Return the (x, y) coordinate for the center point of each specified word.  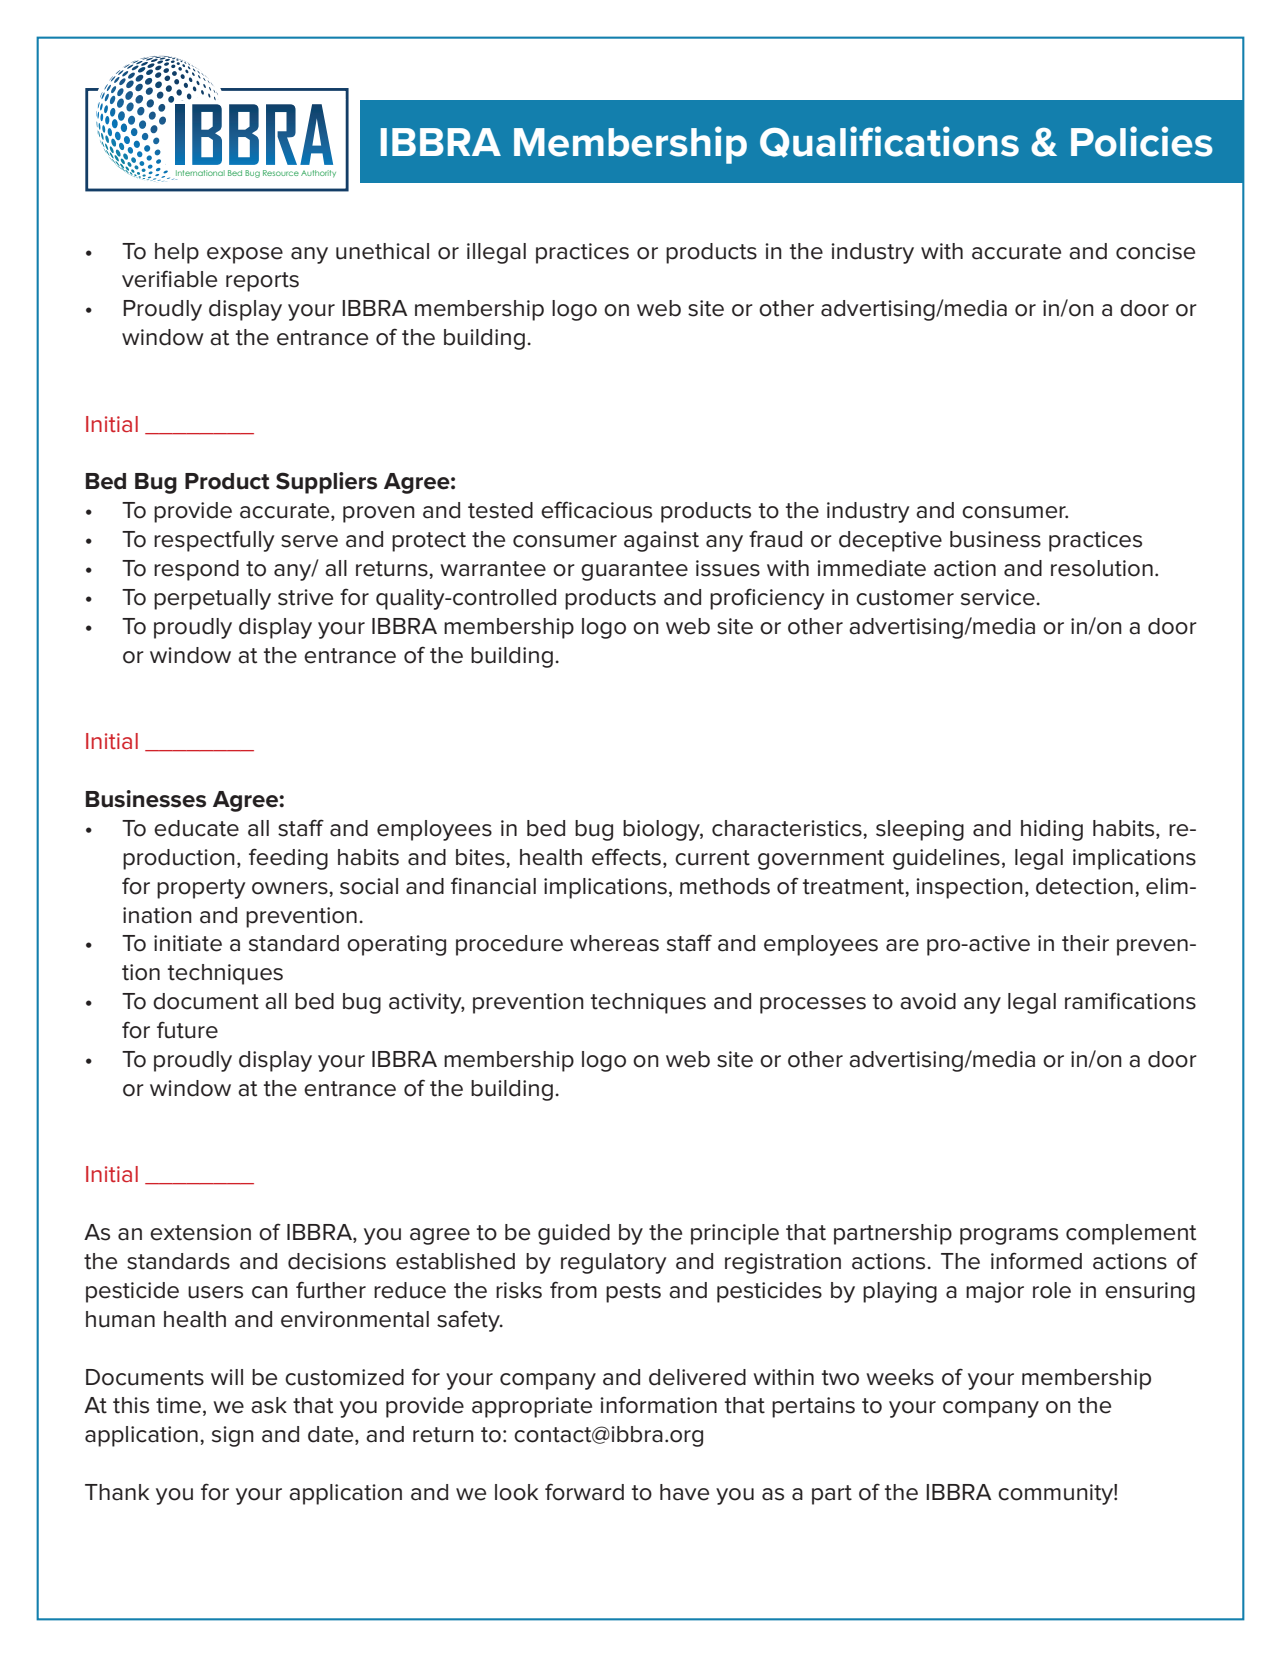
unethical (382, 251)
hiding (1052, 830)
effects (626, 857)
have (684, 1492)
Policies (1142, 141)
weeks (900, 1377)
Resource (281, 173)
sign (233, 1436)
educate (196, 828)
